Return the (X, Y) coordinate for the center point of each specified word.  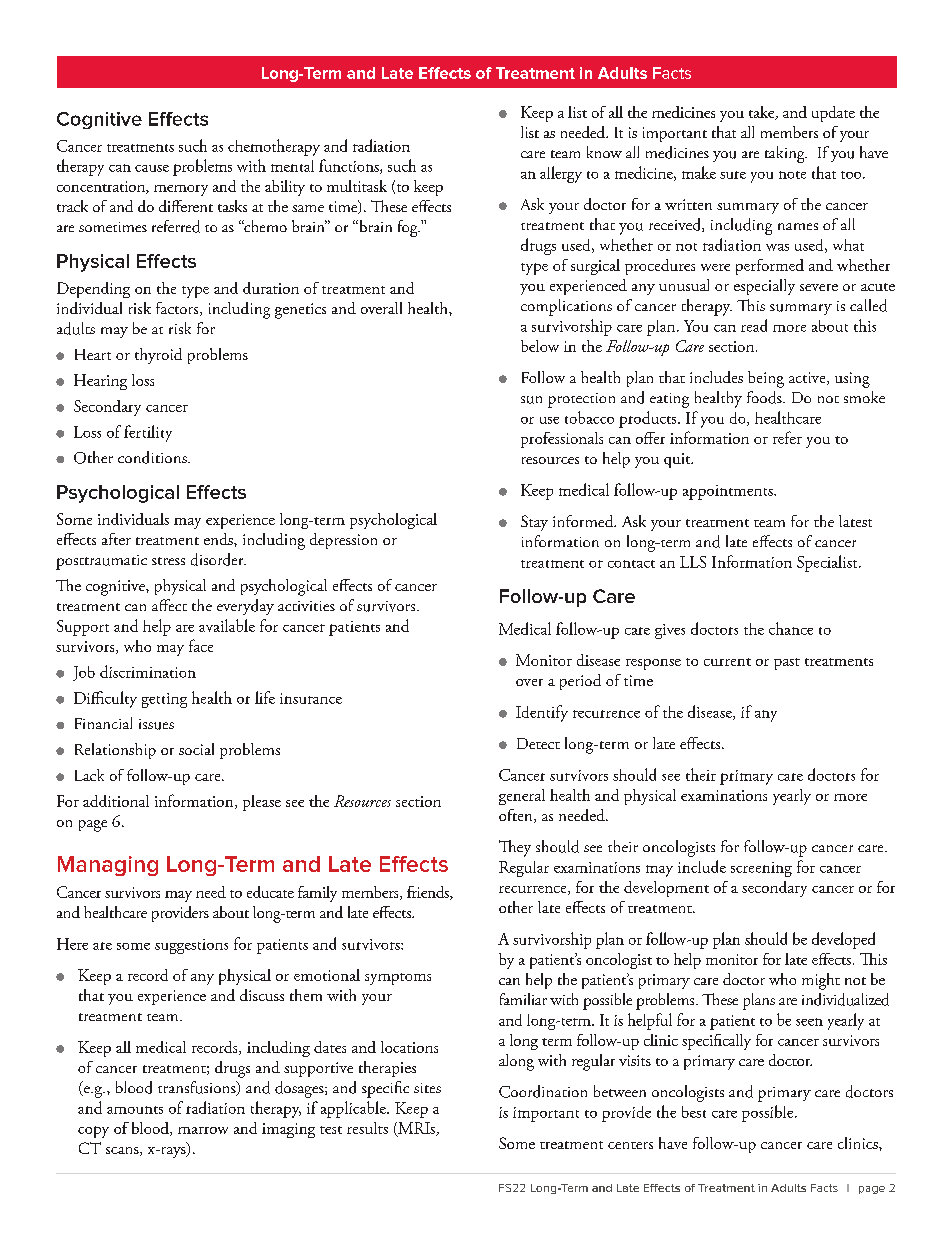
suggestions (191, 946)
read (754, 325)
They (515, 848)
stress (168, 561)
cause (152, 168)
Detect (538, 743)
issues (156, 724)
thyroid (158, 356)
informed (584, 521)
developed (843, 940)
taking (786, 154)
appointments (729, 492)
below (540, 346)
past (787, 664)
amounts (135, 1110)
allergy (561, 174)
